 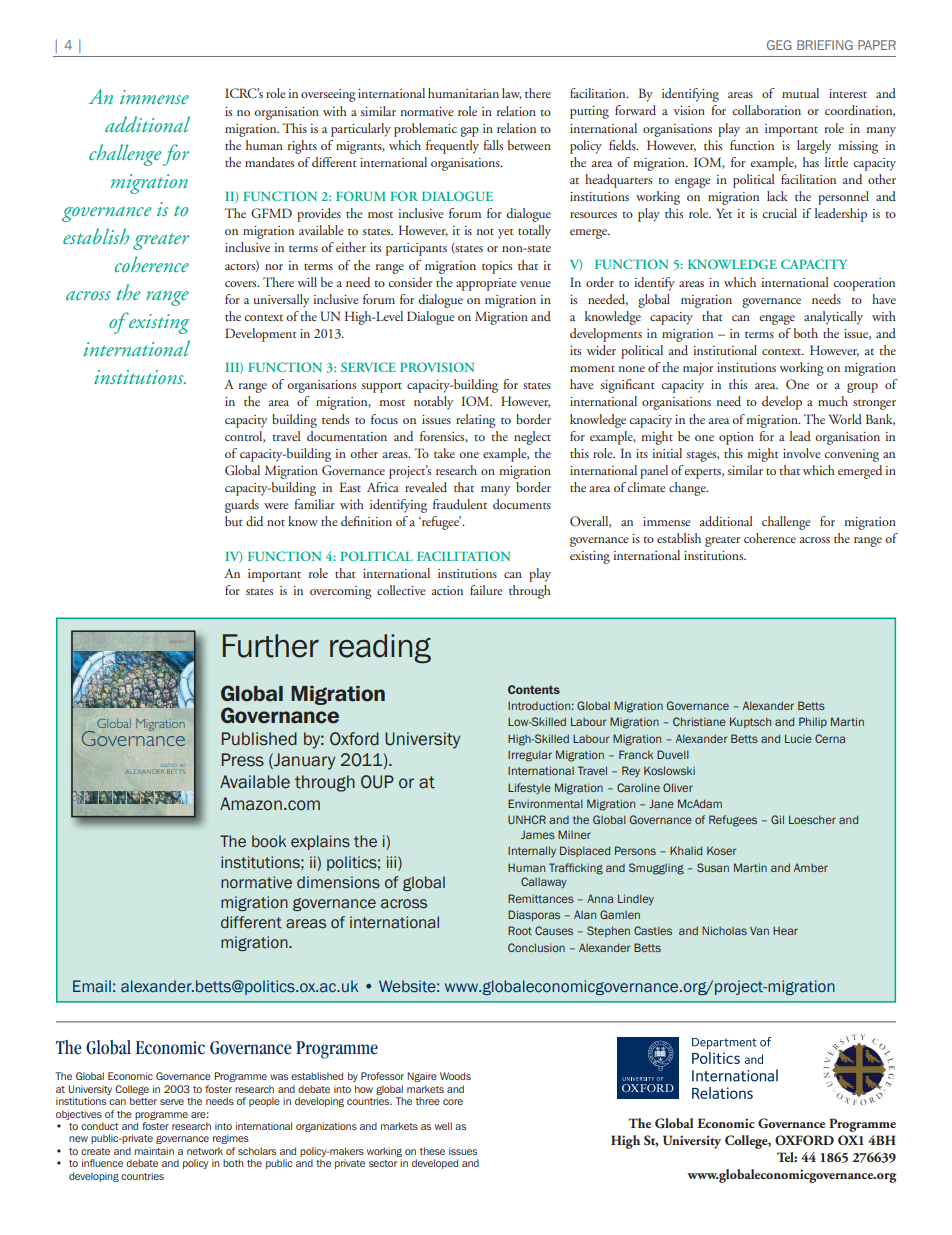 I want to click on involve, so click(x=802, y=453).
